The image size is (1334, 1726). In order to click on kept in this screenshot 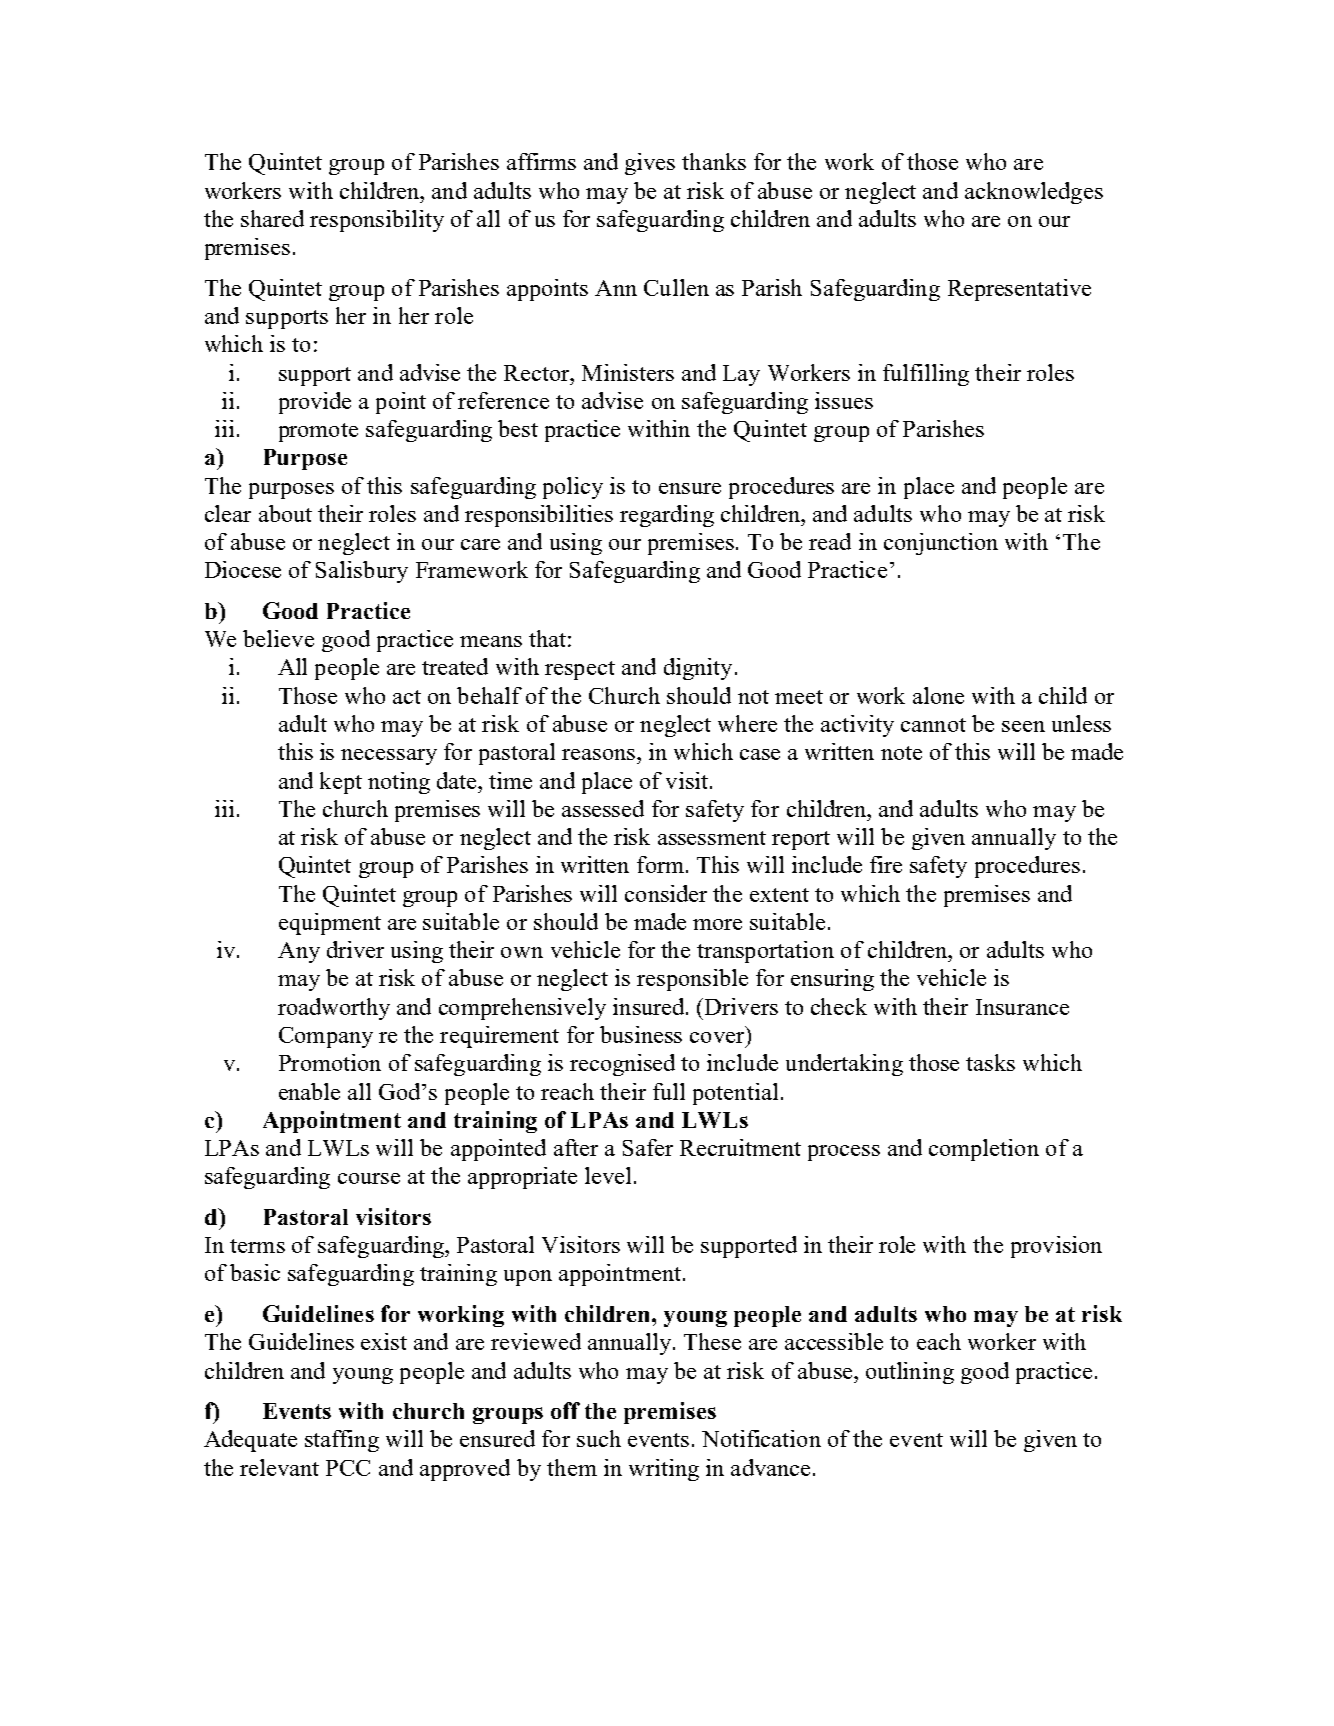, I will do `click(341, 783)`.
